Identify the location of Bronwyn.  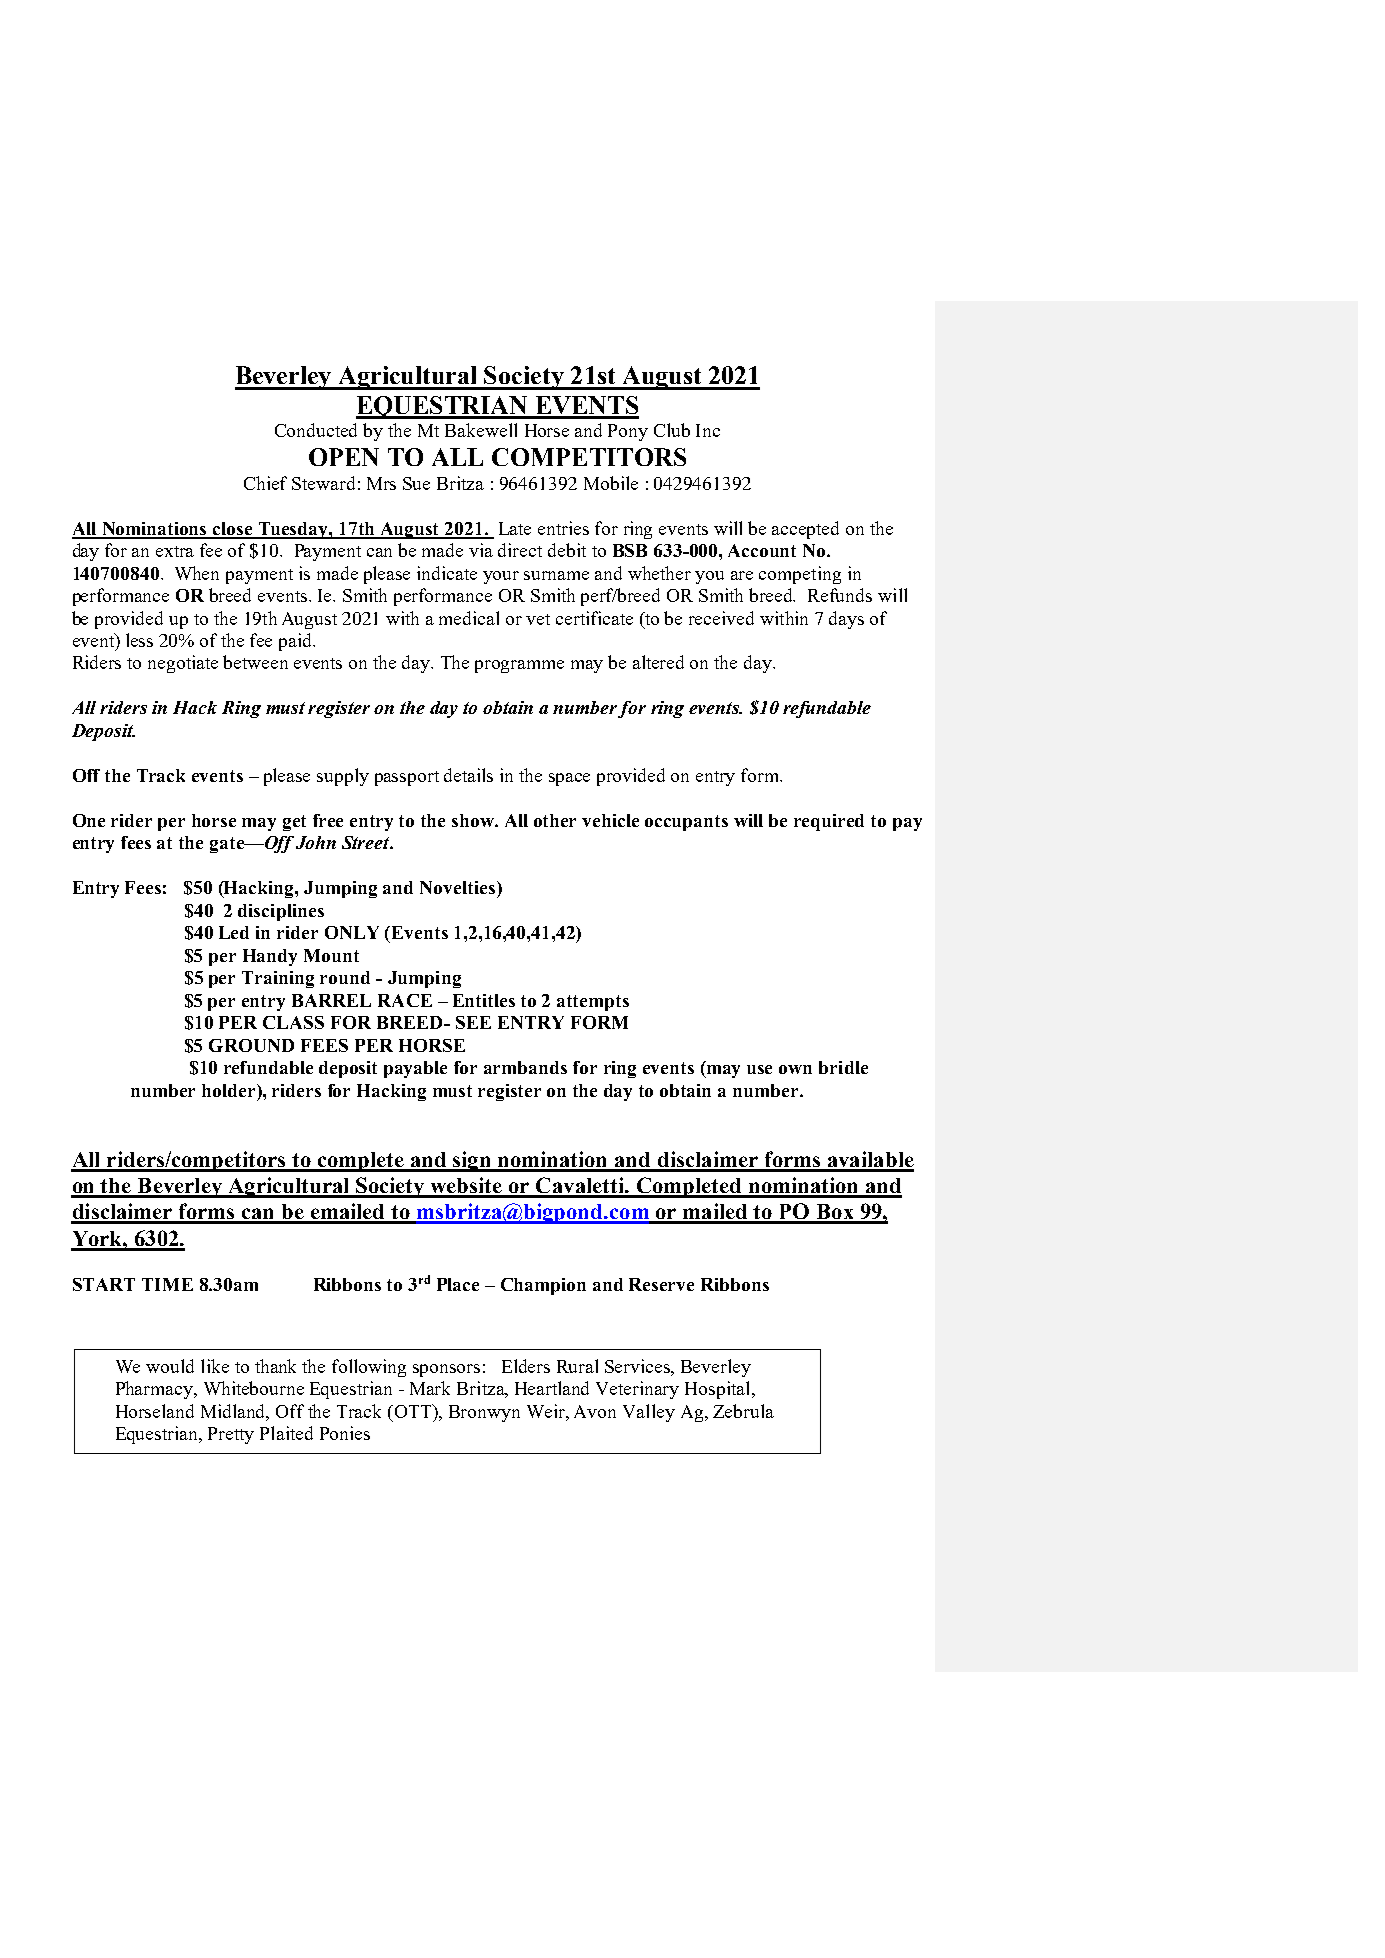
(484, 1413).
